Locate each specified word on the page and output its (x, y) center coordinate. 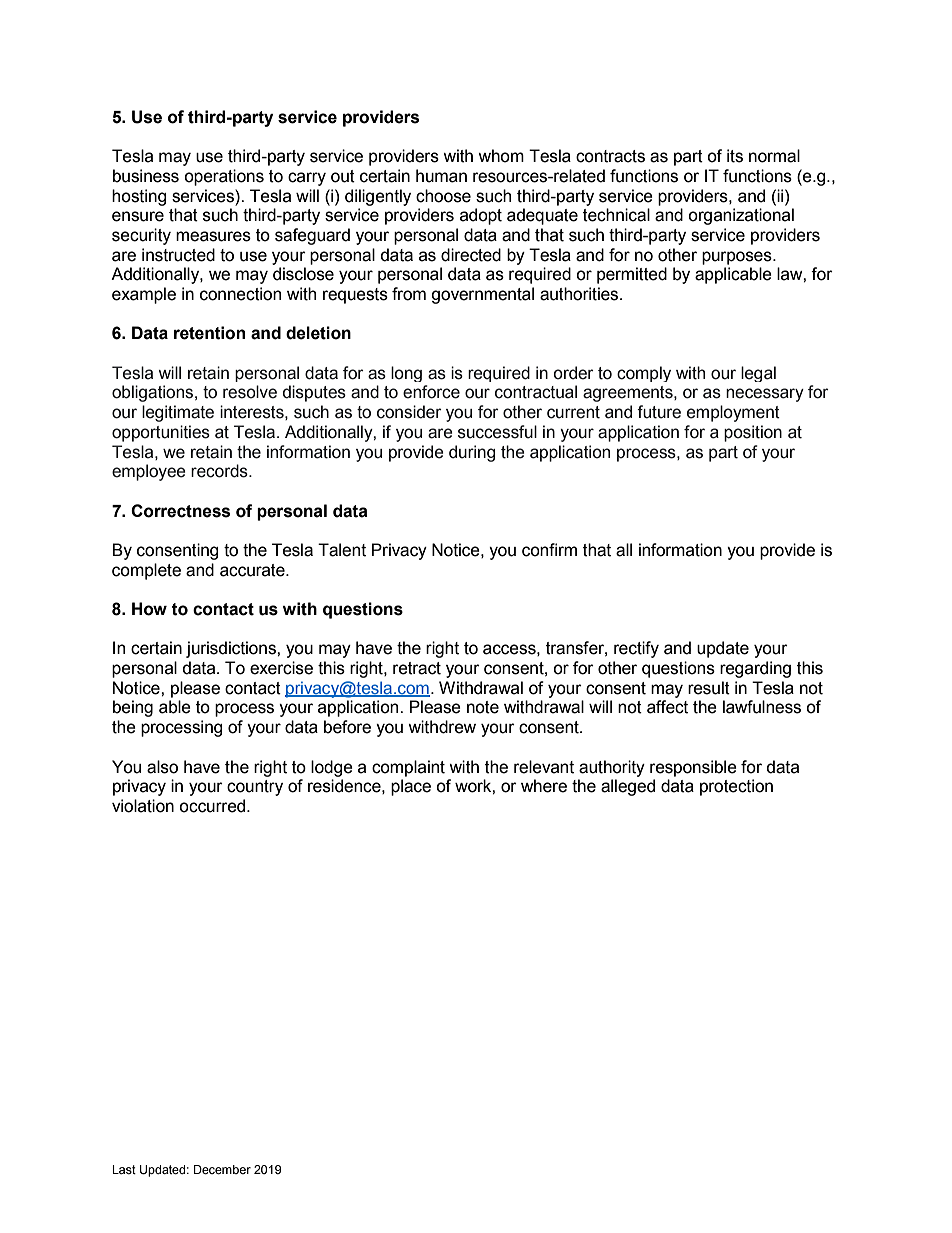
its (735, 156)
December (222, 1170)
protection (736, 787)
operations (224, 177)
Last (124, 1170)
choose (443, 196)
